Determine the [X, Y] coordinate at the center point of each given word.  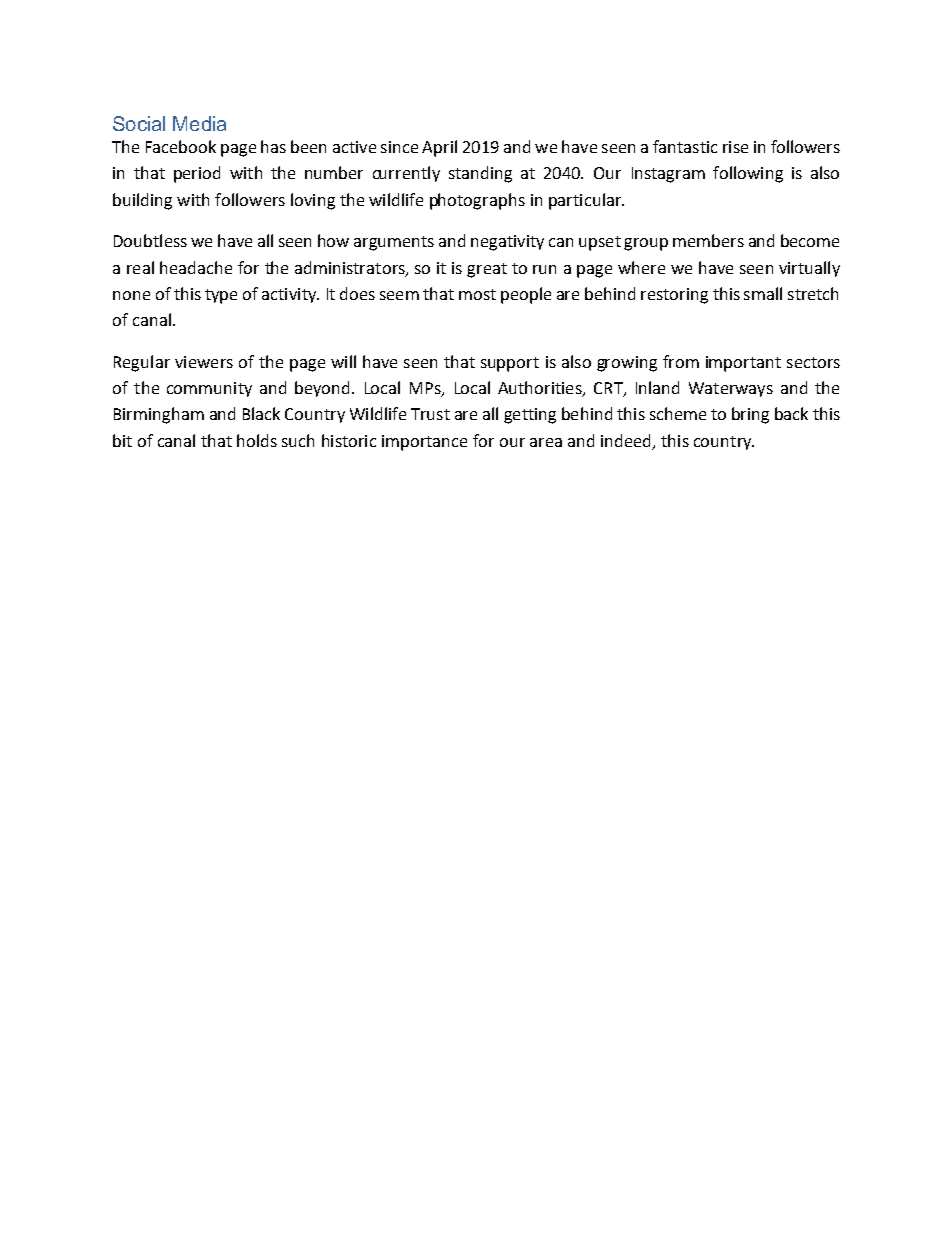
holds [257, 440]
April [439, 148]
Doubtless [150, 240]
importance [424, 443]
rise [735, 147]
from [681, 361]
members [708, 240]
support [510, 364]
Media [199, 123]
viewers [204, 362]
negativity [507, 243]
